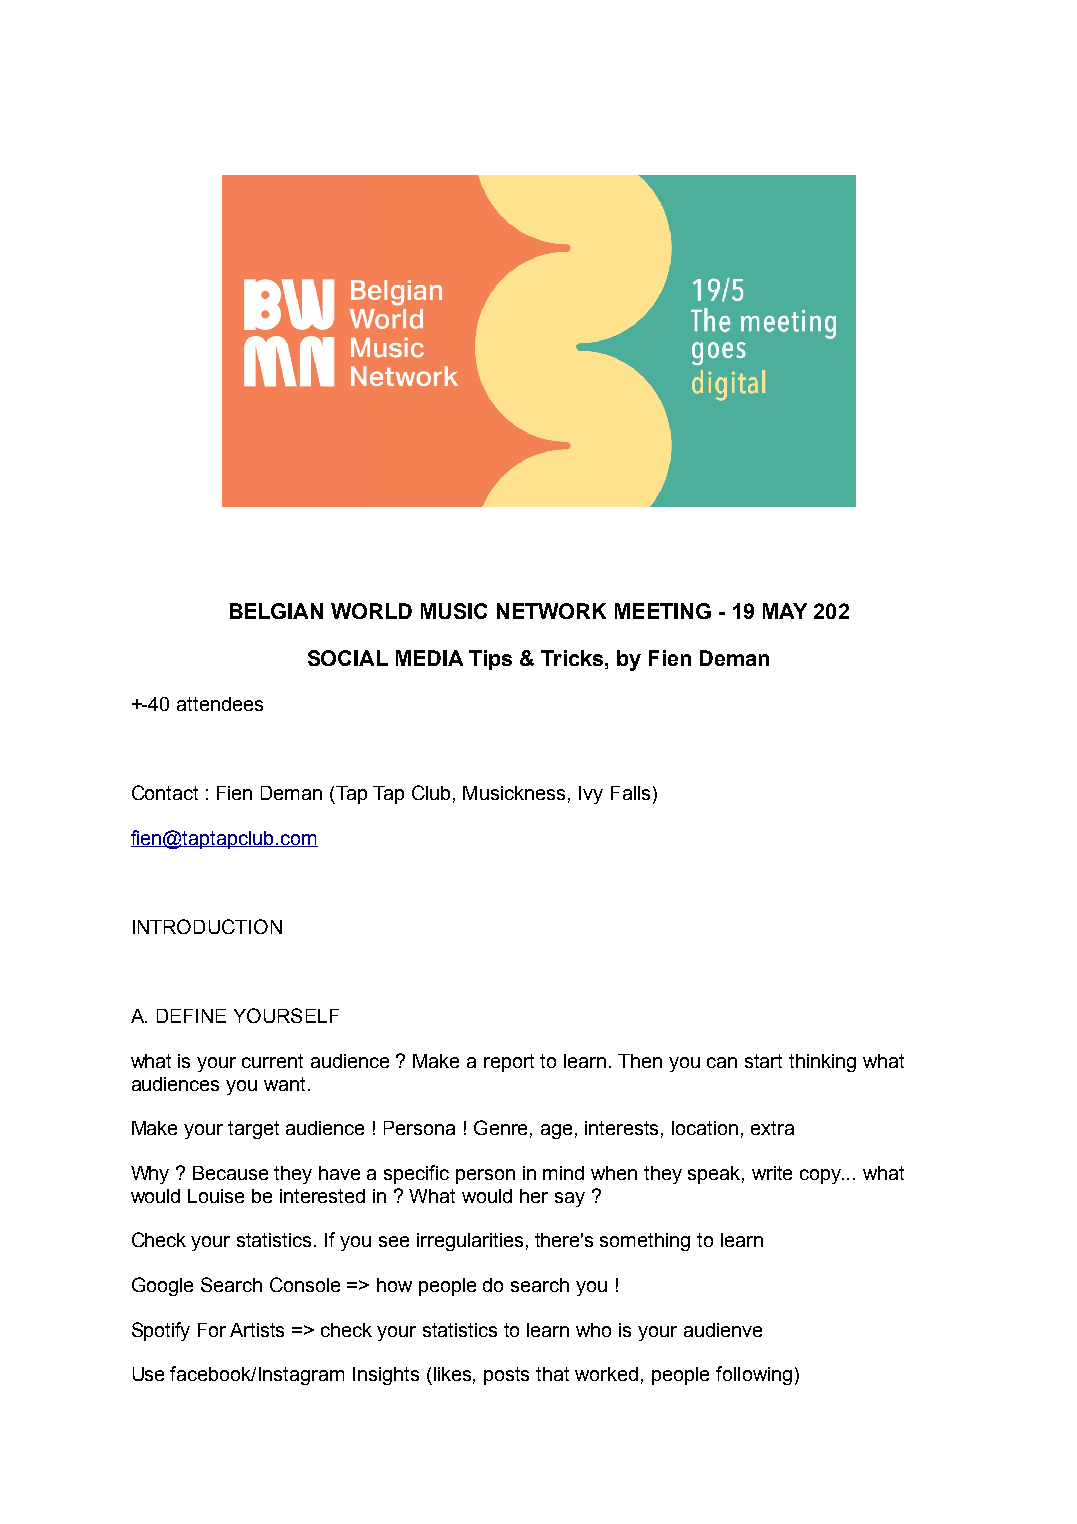 Image resolution: width=1077 pixels, height=1524 pixels. I want to click on Tips, so click(490, 660).
